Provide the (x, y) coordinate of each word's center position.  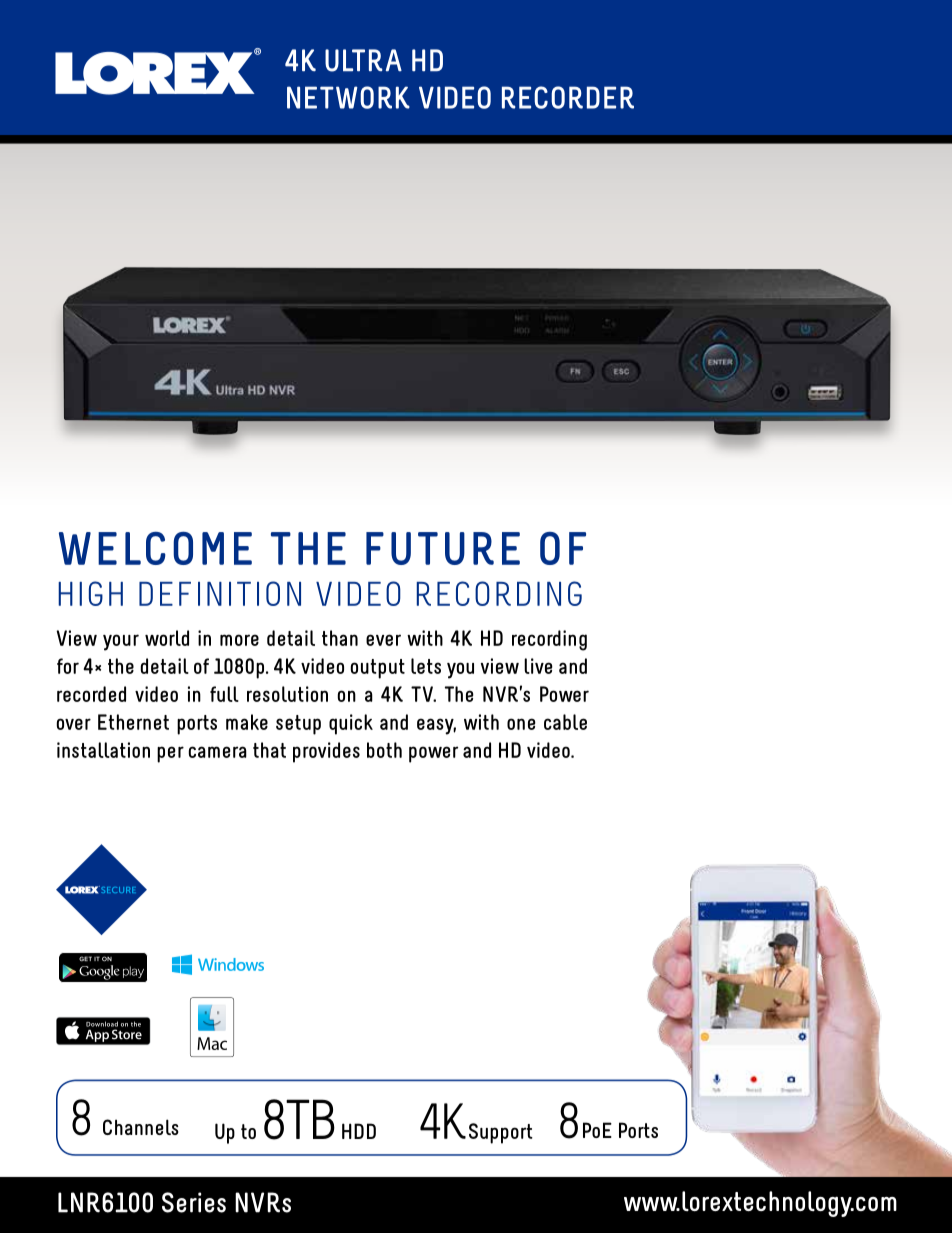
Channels (141, 1127)
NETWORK (348, 97)
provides (326, 752)
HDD (359, 1131)
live (538, 666)
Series (194, 1202)
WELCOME (155, 548)
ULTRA (363, 60)
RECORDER (568, 97)
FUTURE (443, 548)
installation (103, 750)
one (521, 724)
